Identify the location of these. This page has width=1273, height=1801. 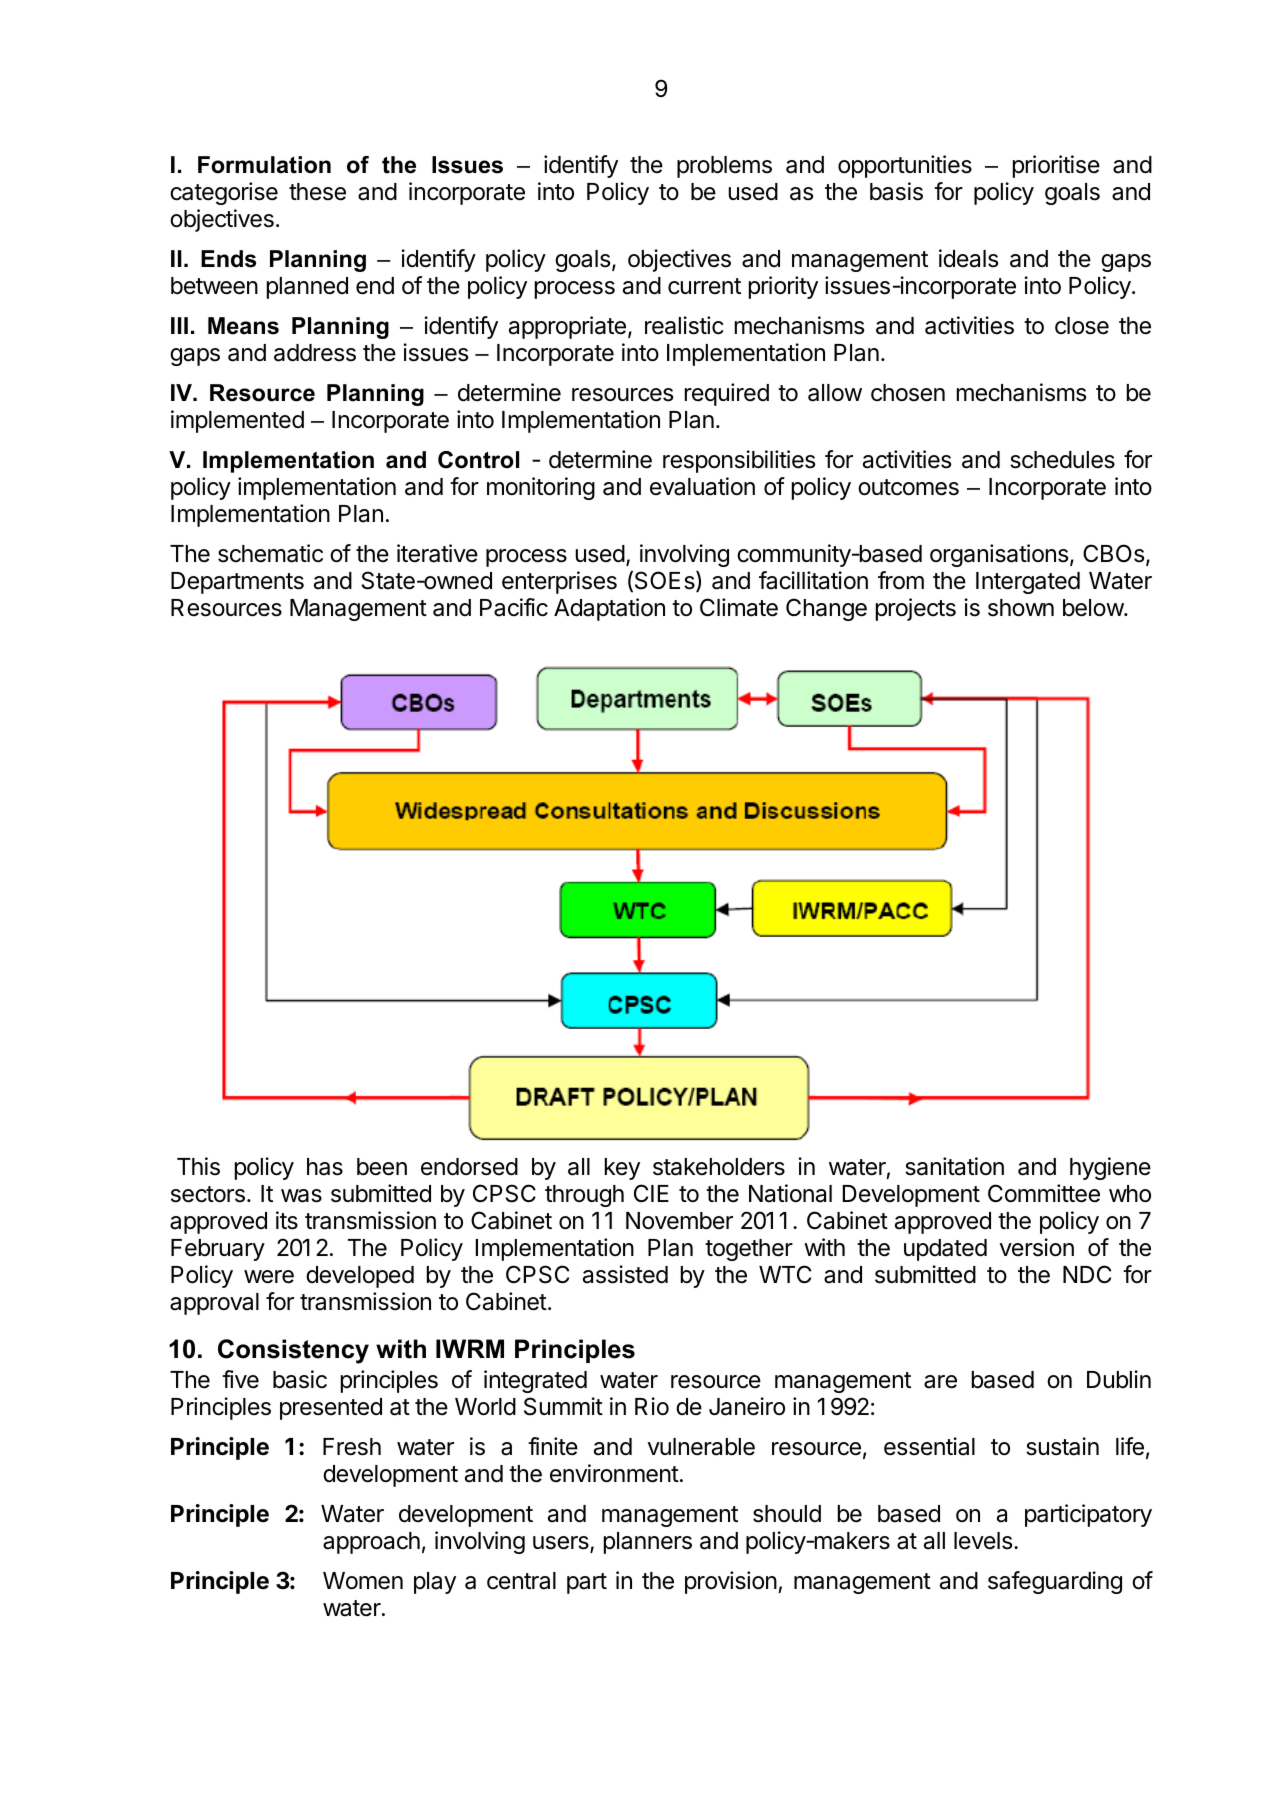
(317, 192).
